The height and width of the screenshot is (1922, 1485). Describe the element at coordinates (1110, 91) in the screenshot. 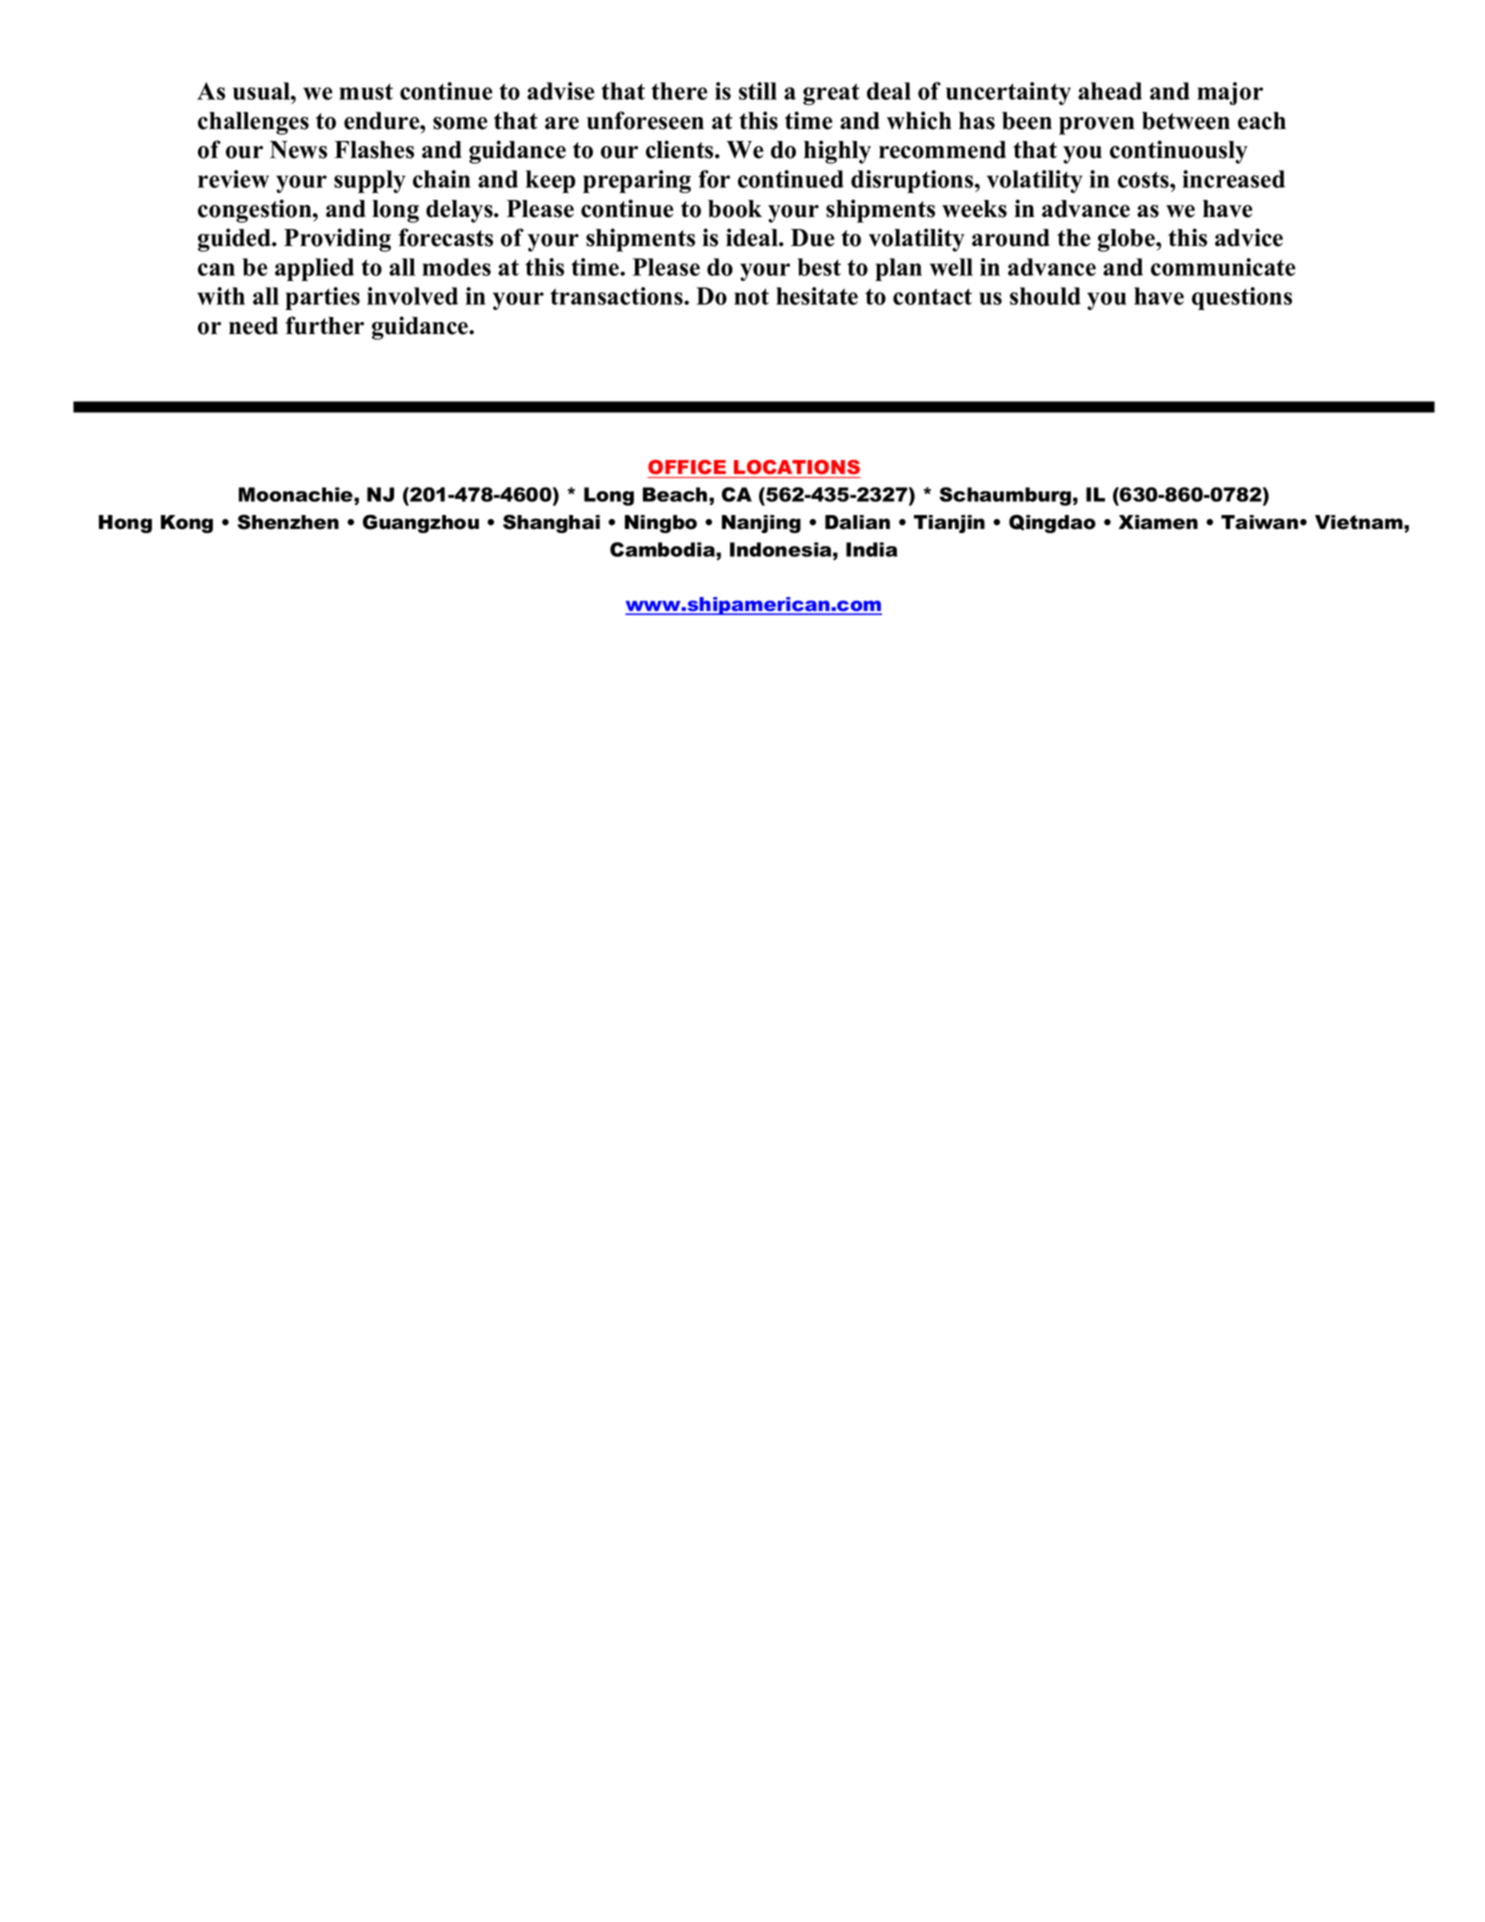

I see `ahead` at that location.
